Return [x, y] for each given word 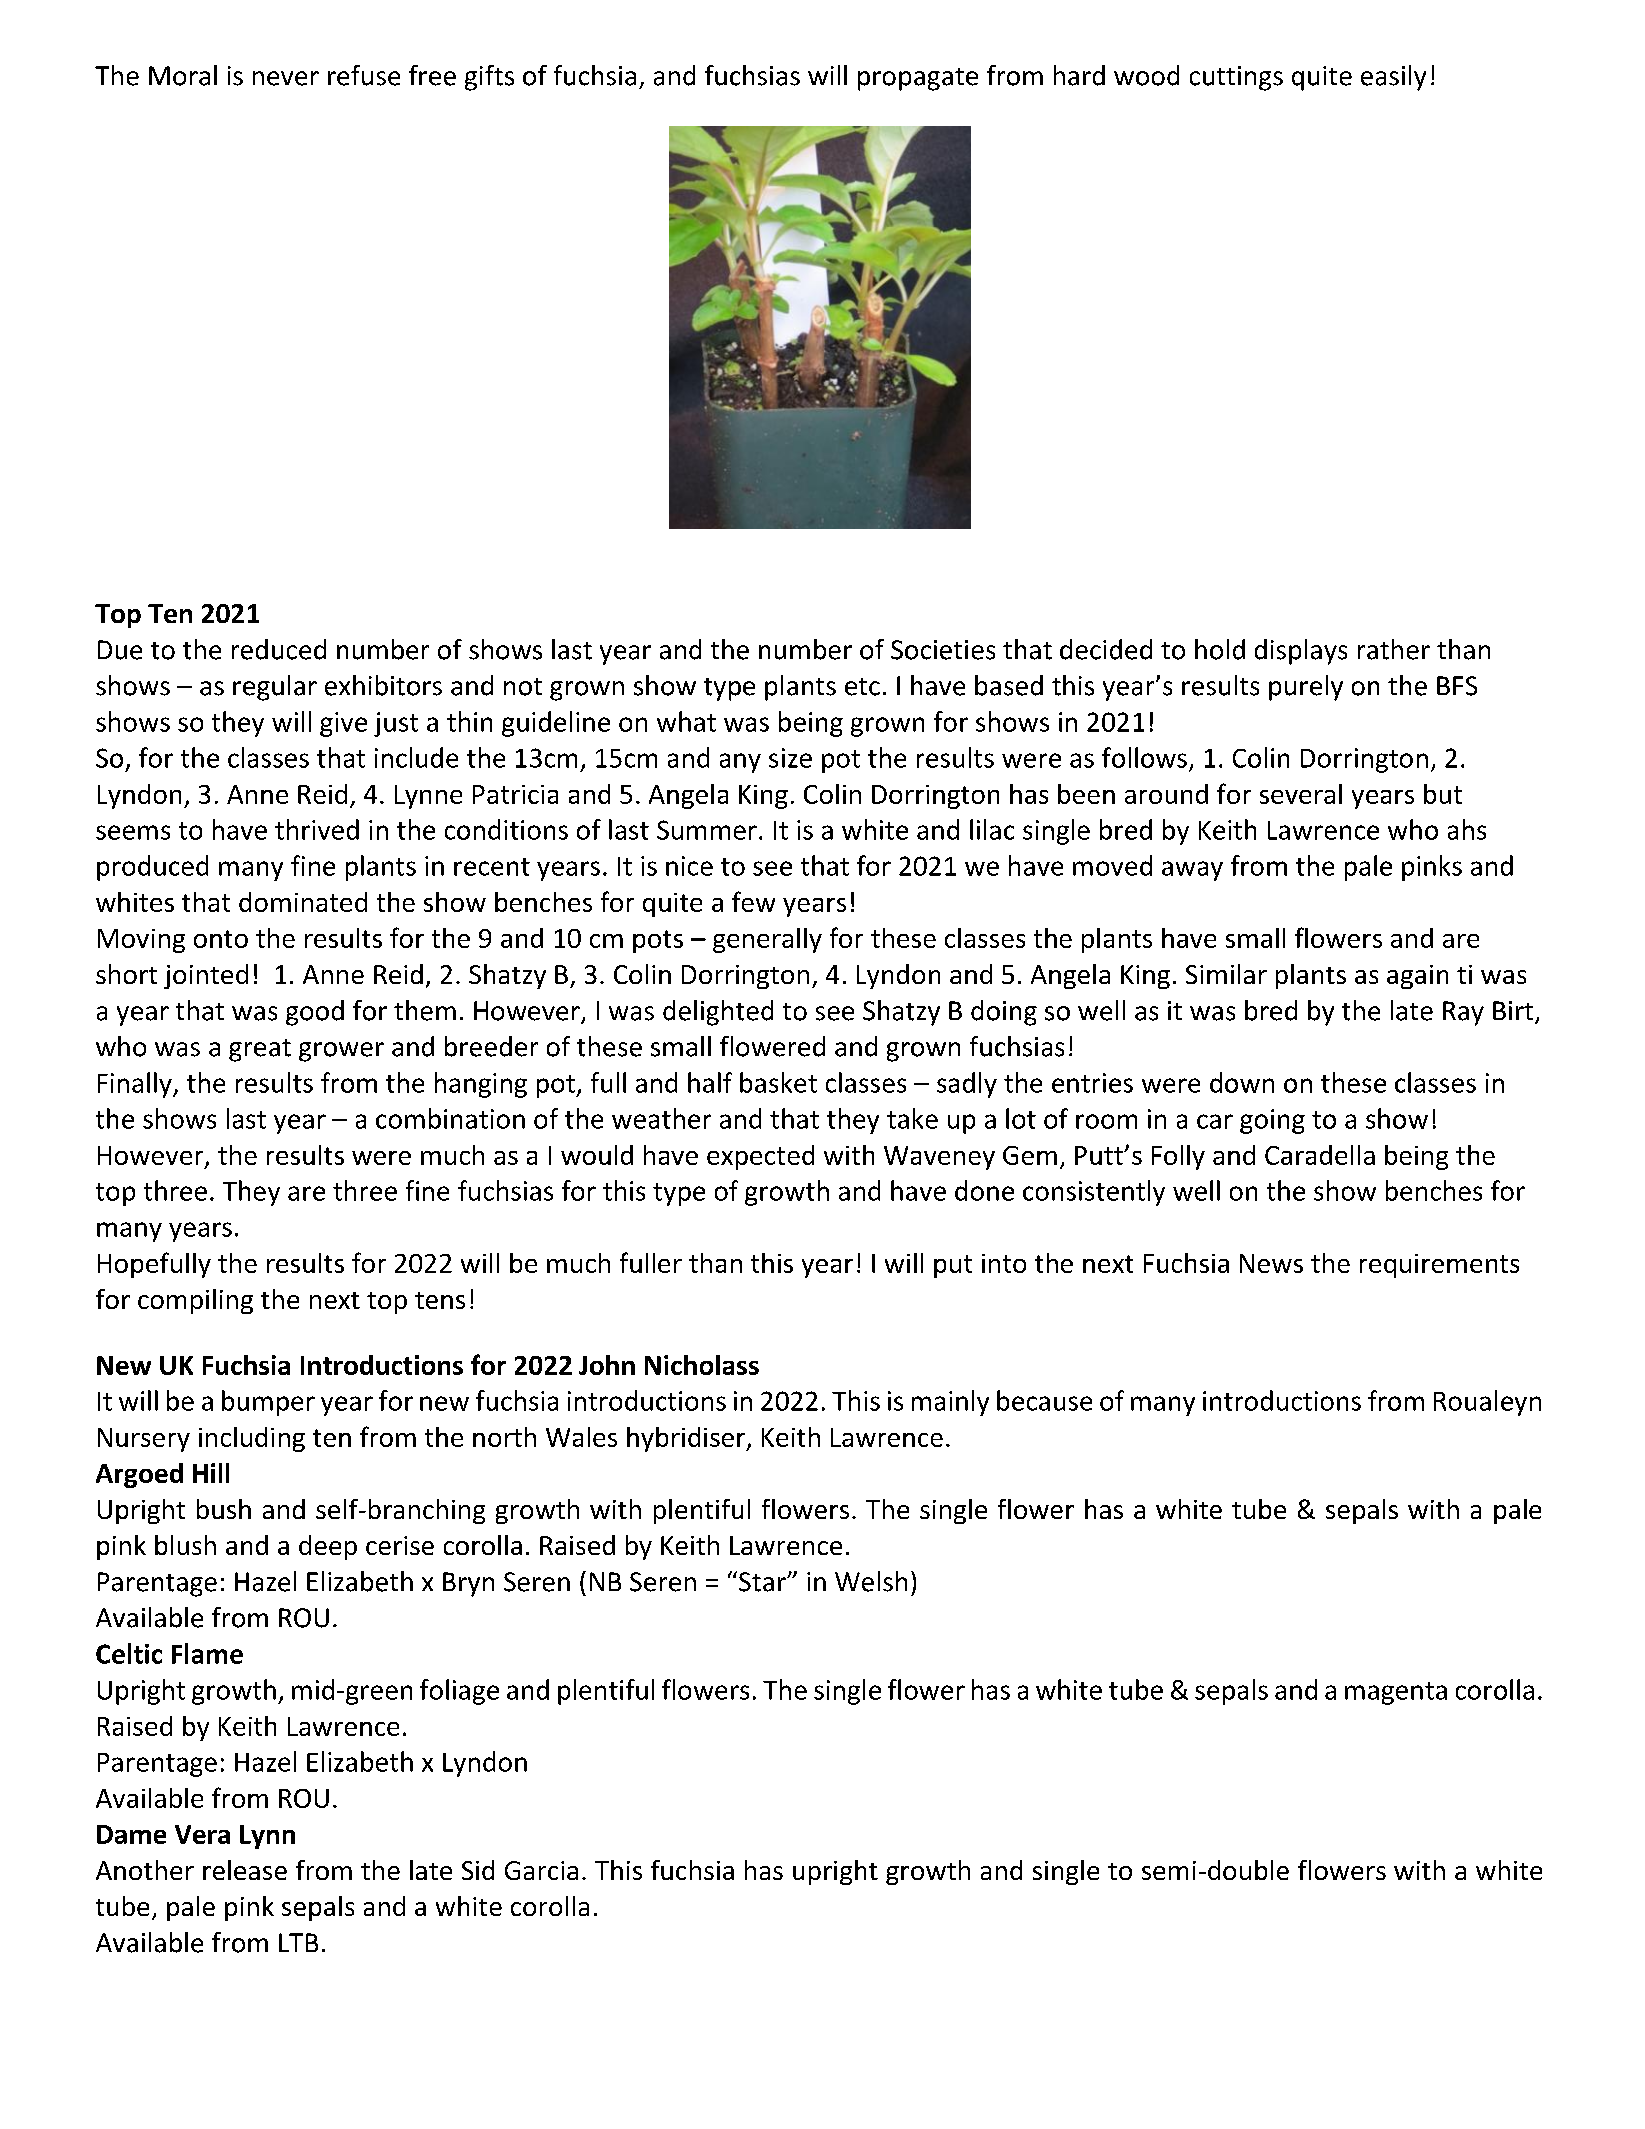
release [245, 1870]
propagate [918, 79]
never [286, 78]
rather [1394, 649]
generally [767, 940]
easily [1393, 78]
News [1271, 1263]
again [1417, 977]
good [315, 1013]
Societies [943, 650]
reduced [279, 649]
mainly [950, 1403]
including [252, 1439]
